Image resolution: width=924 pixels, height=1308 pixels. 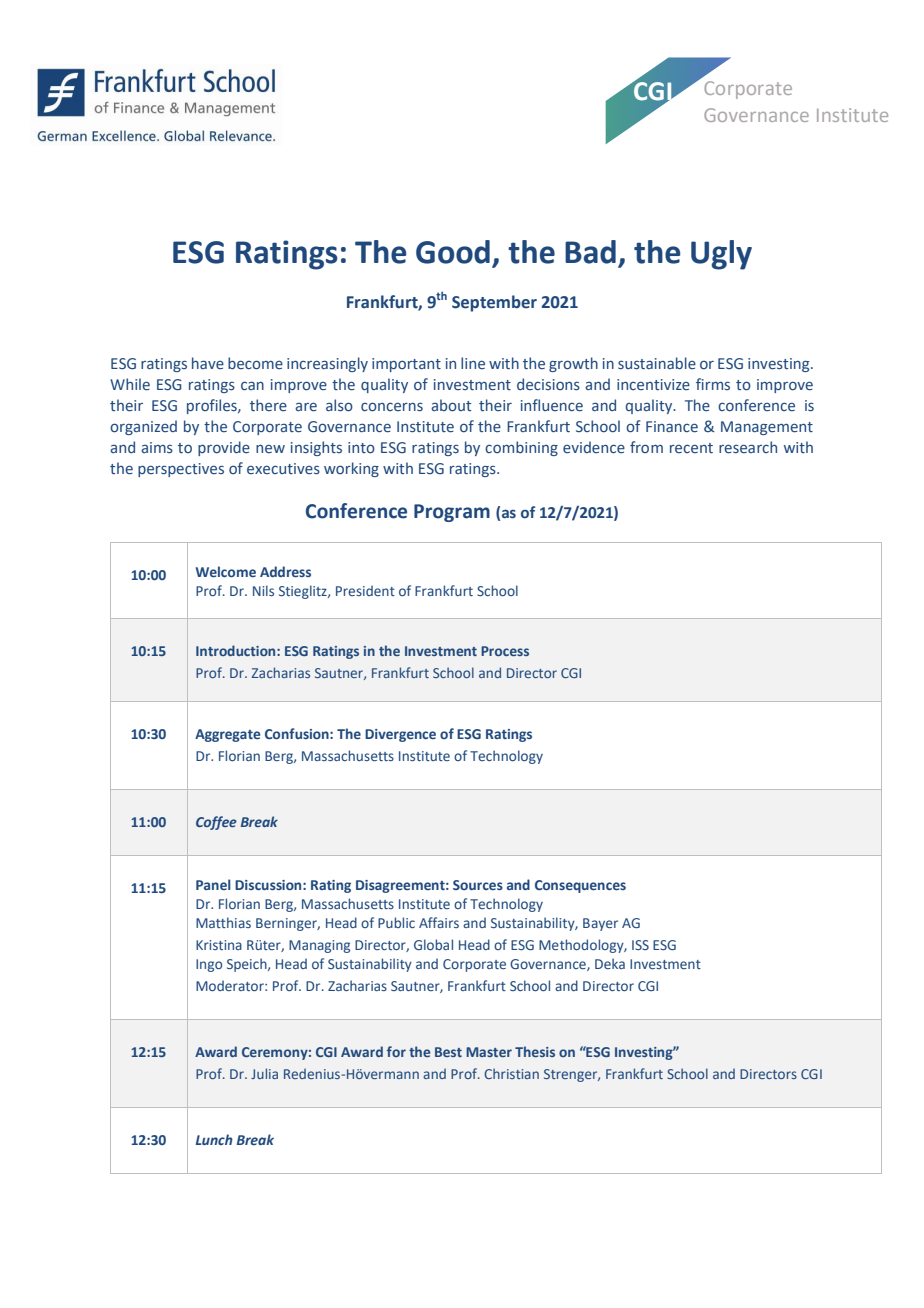 What do you see at coordinates (478, 885) in the screenshot?
I see `Sources` at bounding box center [478, 885].
